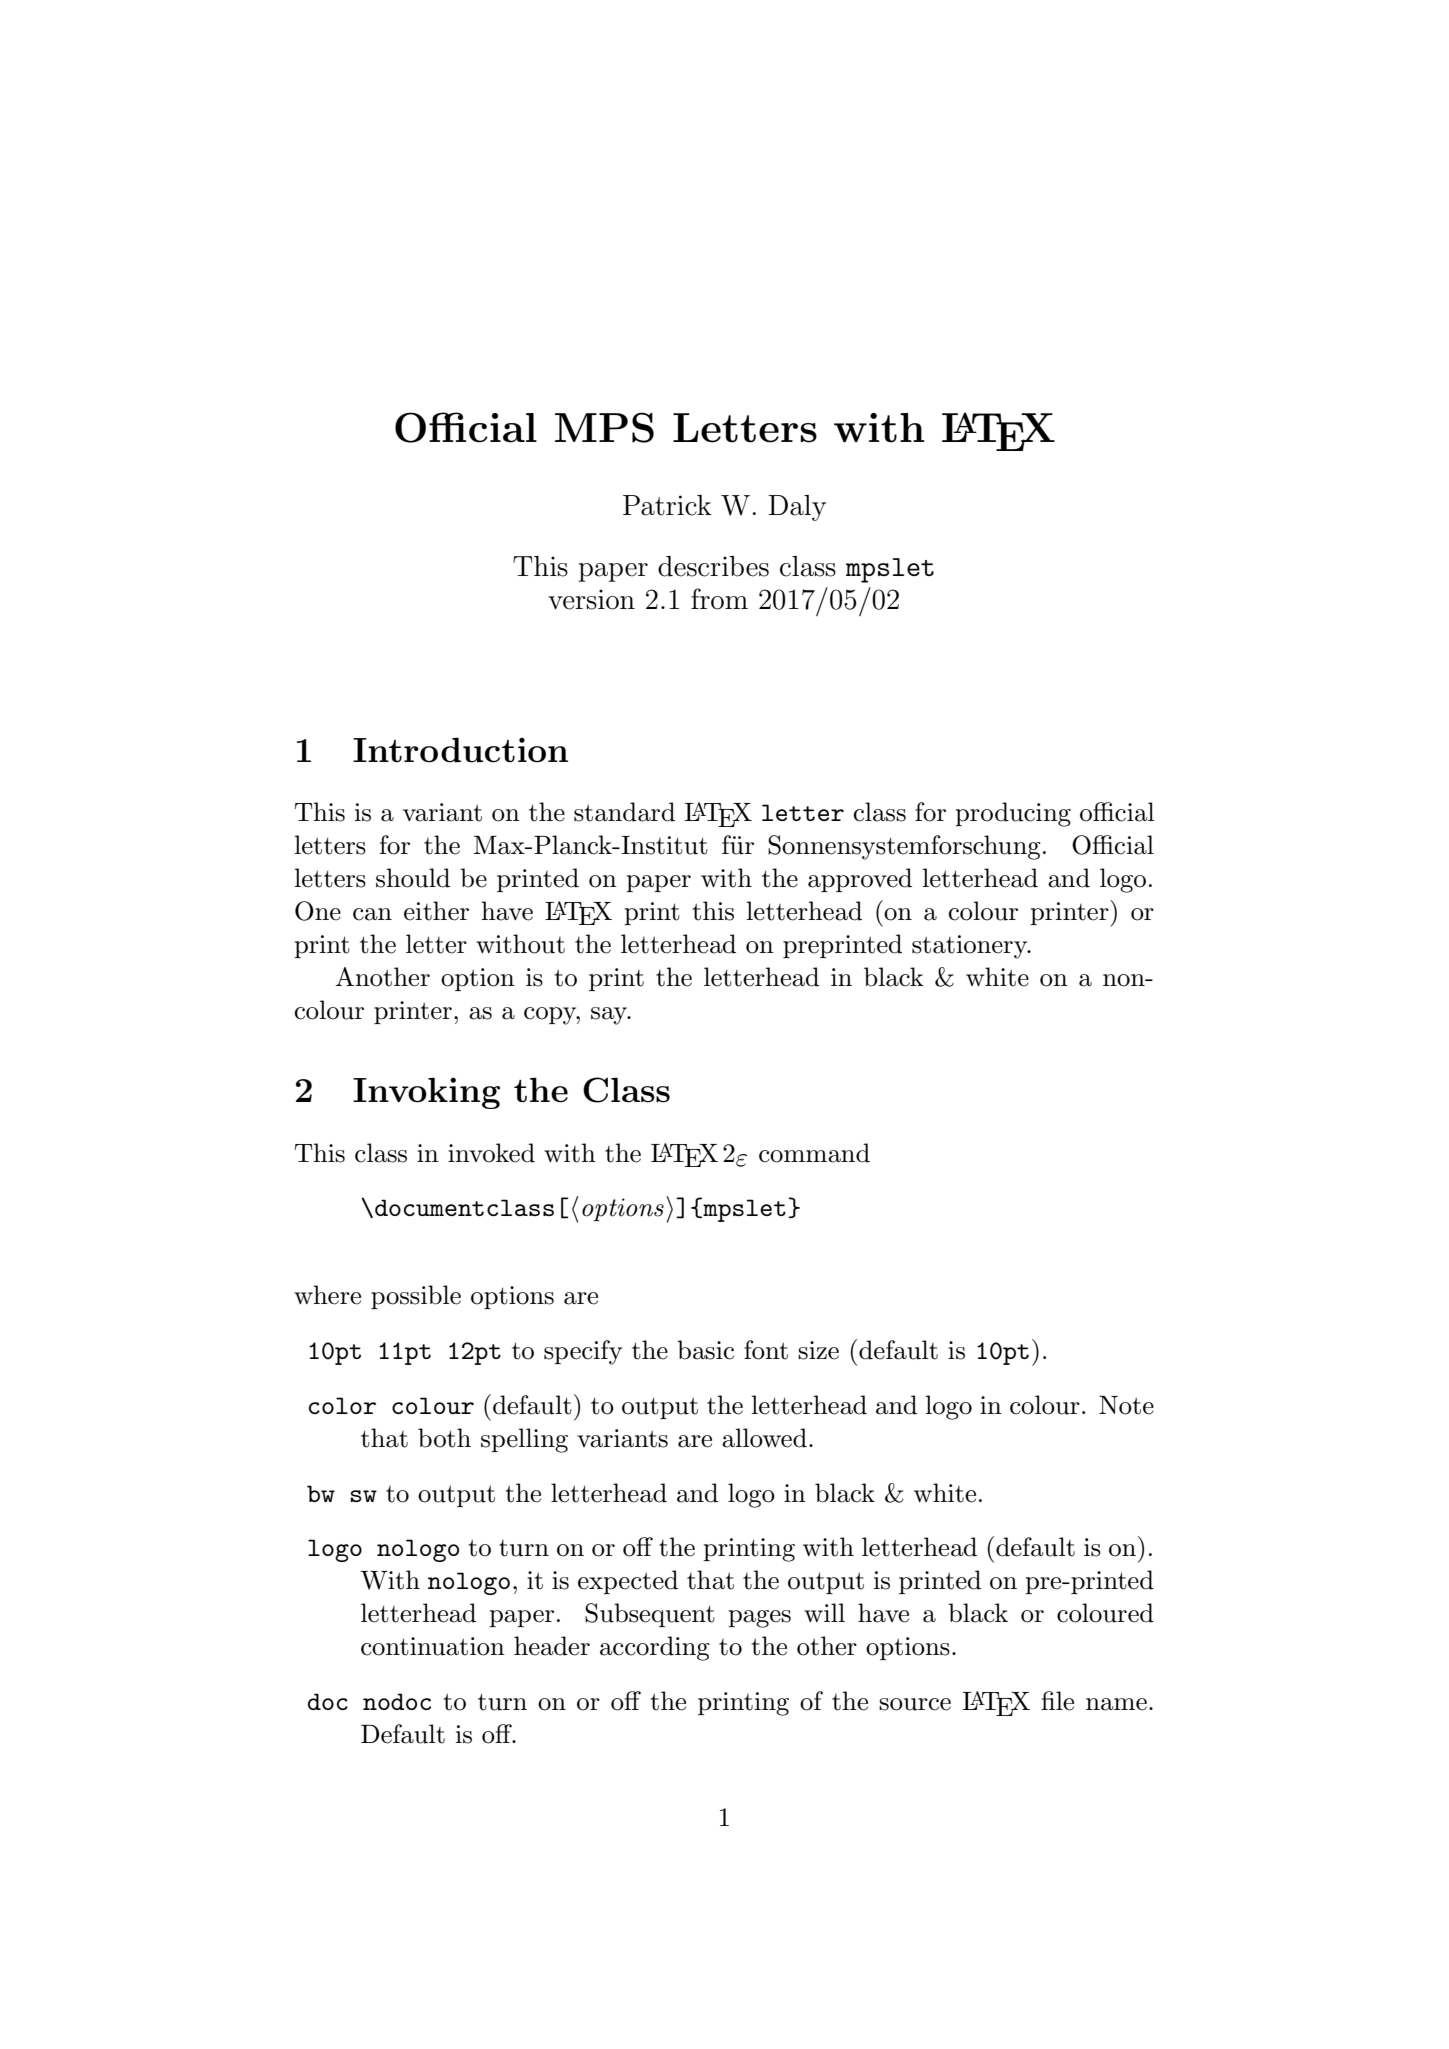 This image has height=2049, width=1449. What do you see at coordinates (705, 1350) in the image?
I see `basic` at bounding box center [705, 1350].
